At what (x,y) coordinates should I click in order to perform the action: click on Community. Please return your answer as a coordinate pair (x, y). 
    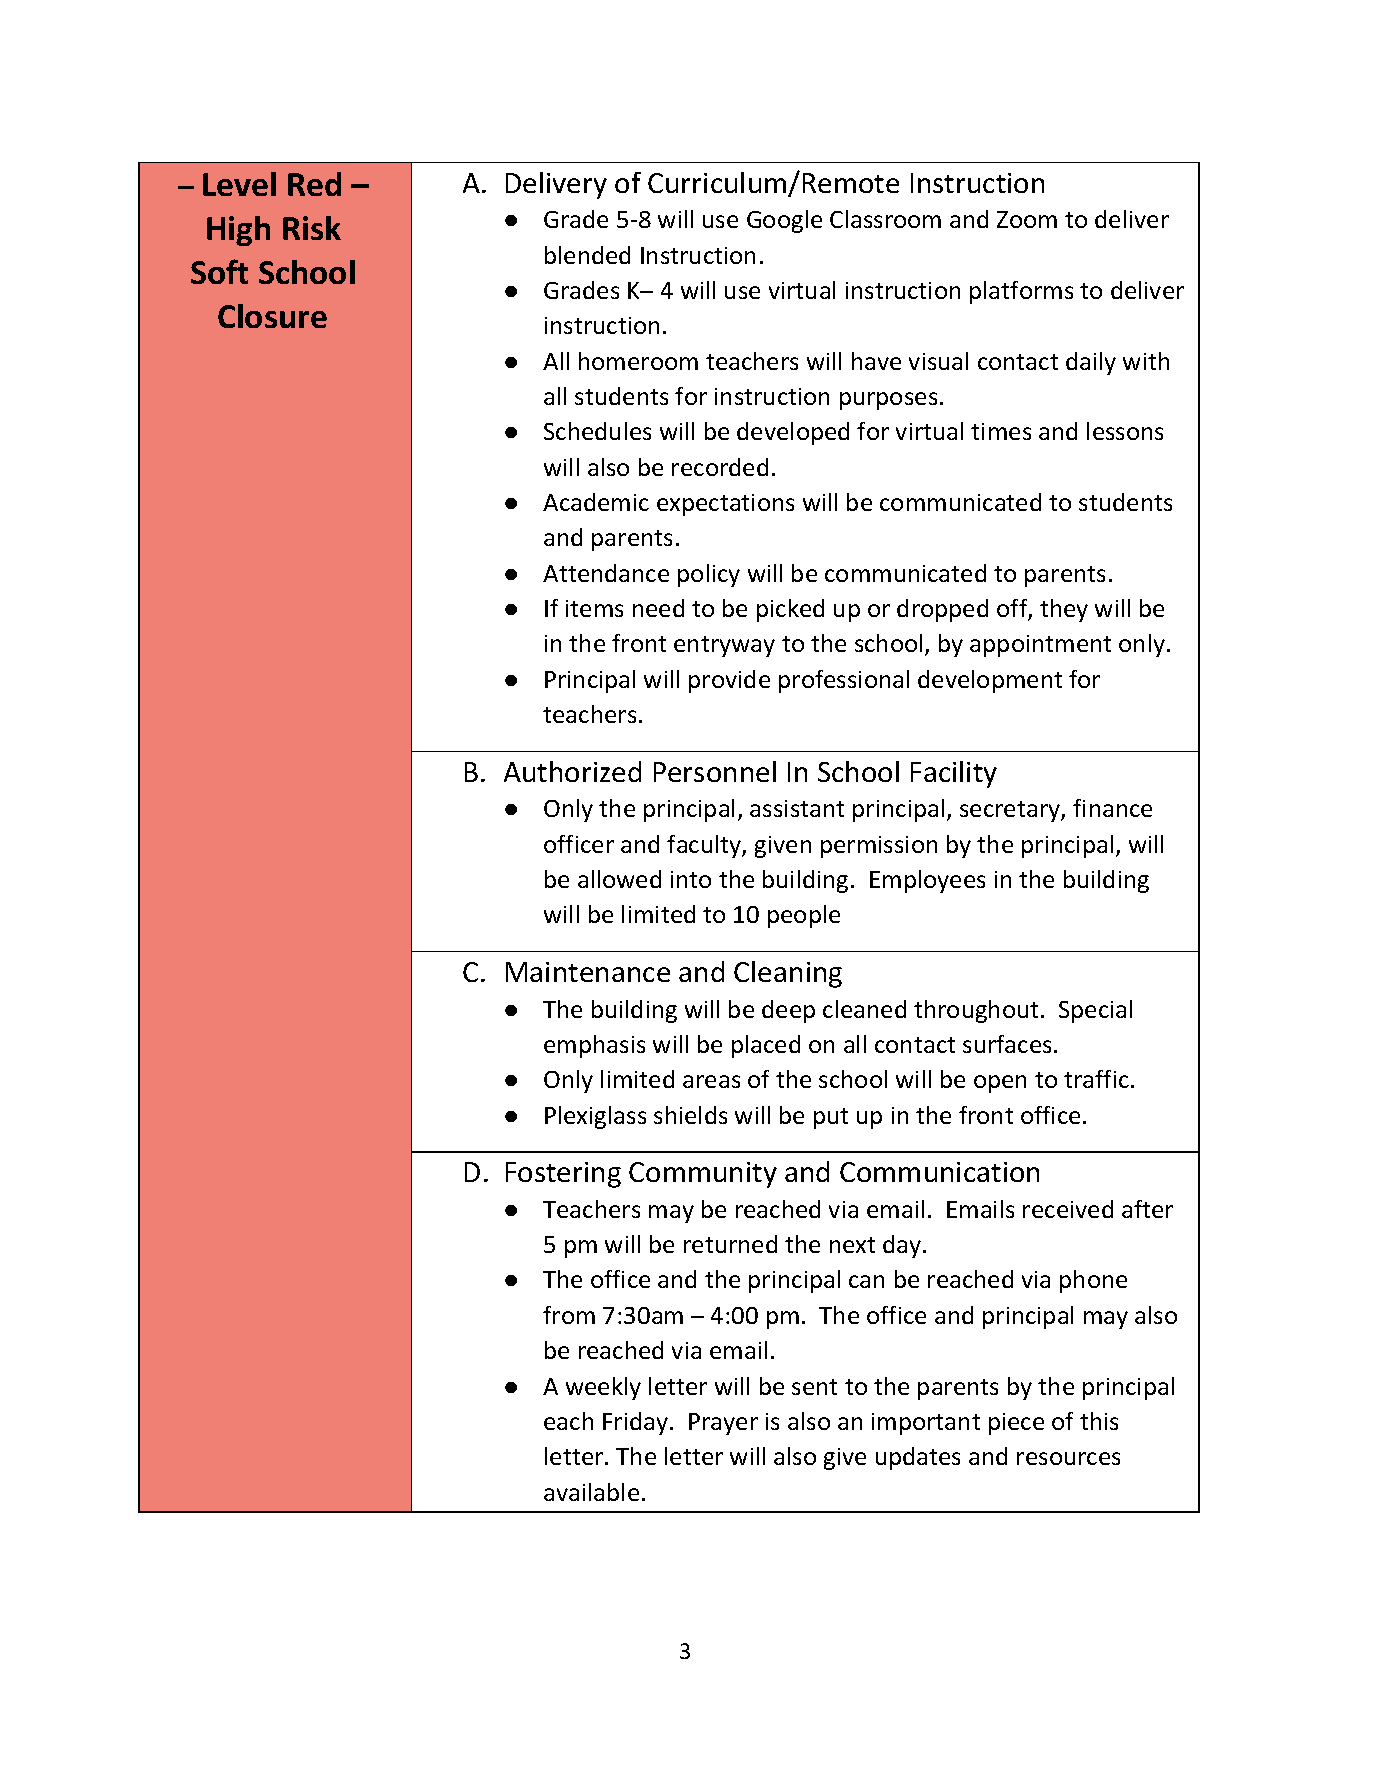
    Looking at the image, I should click on (703, 1175).
